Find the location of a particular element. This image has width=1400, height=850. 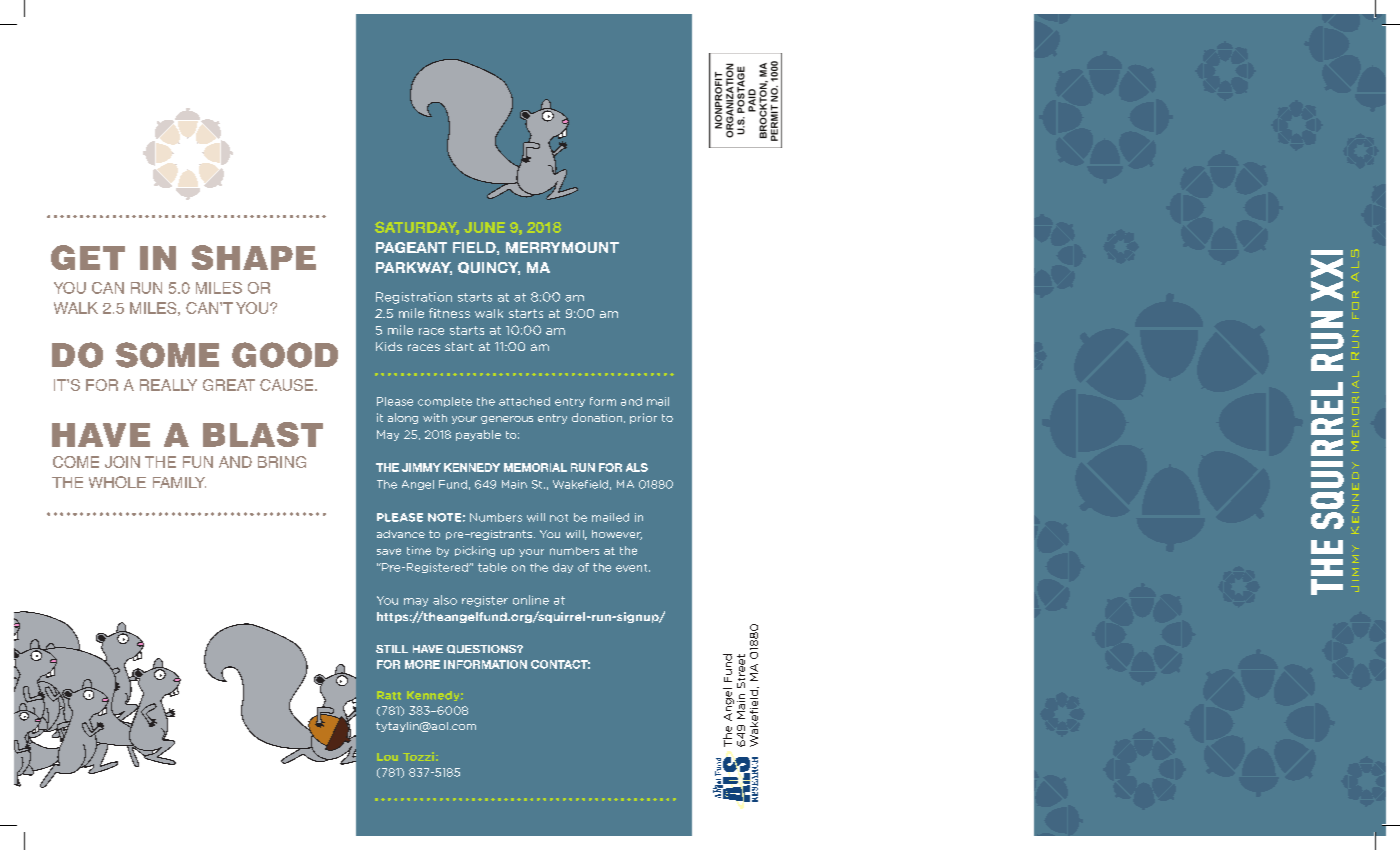

online is located at coordinates (531, 600).
